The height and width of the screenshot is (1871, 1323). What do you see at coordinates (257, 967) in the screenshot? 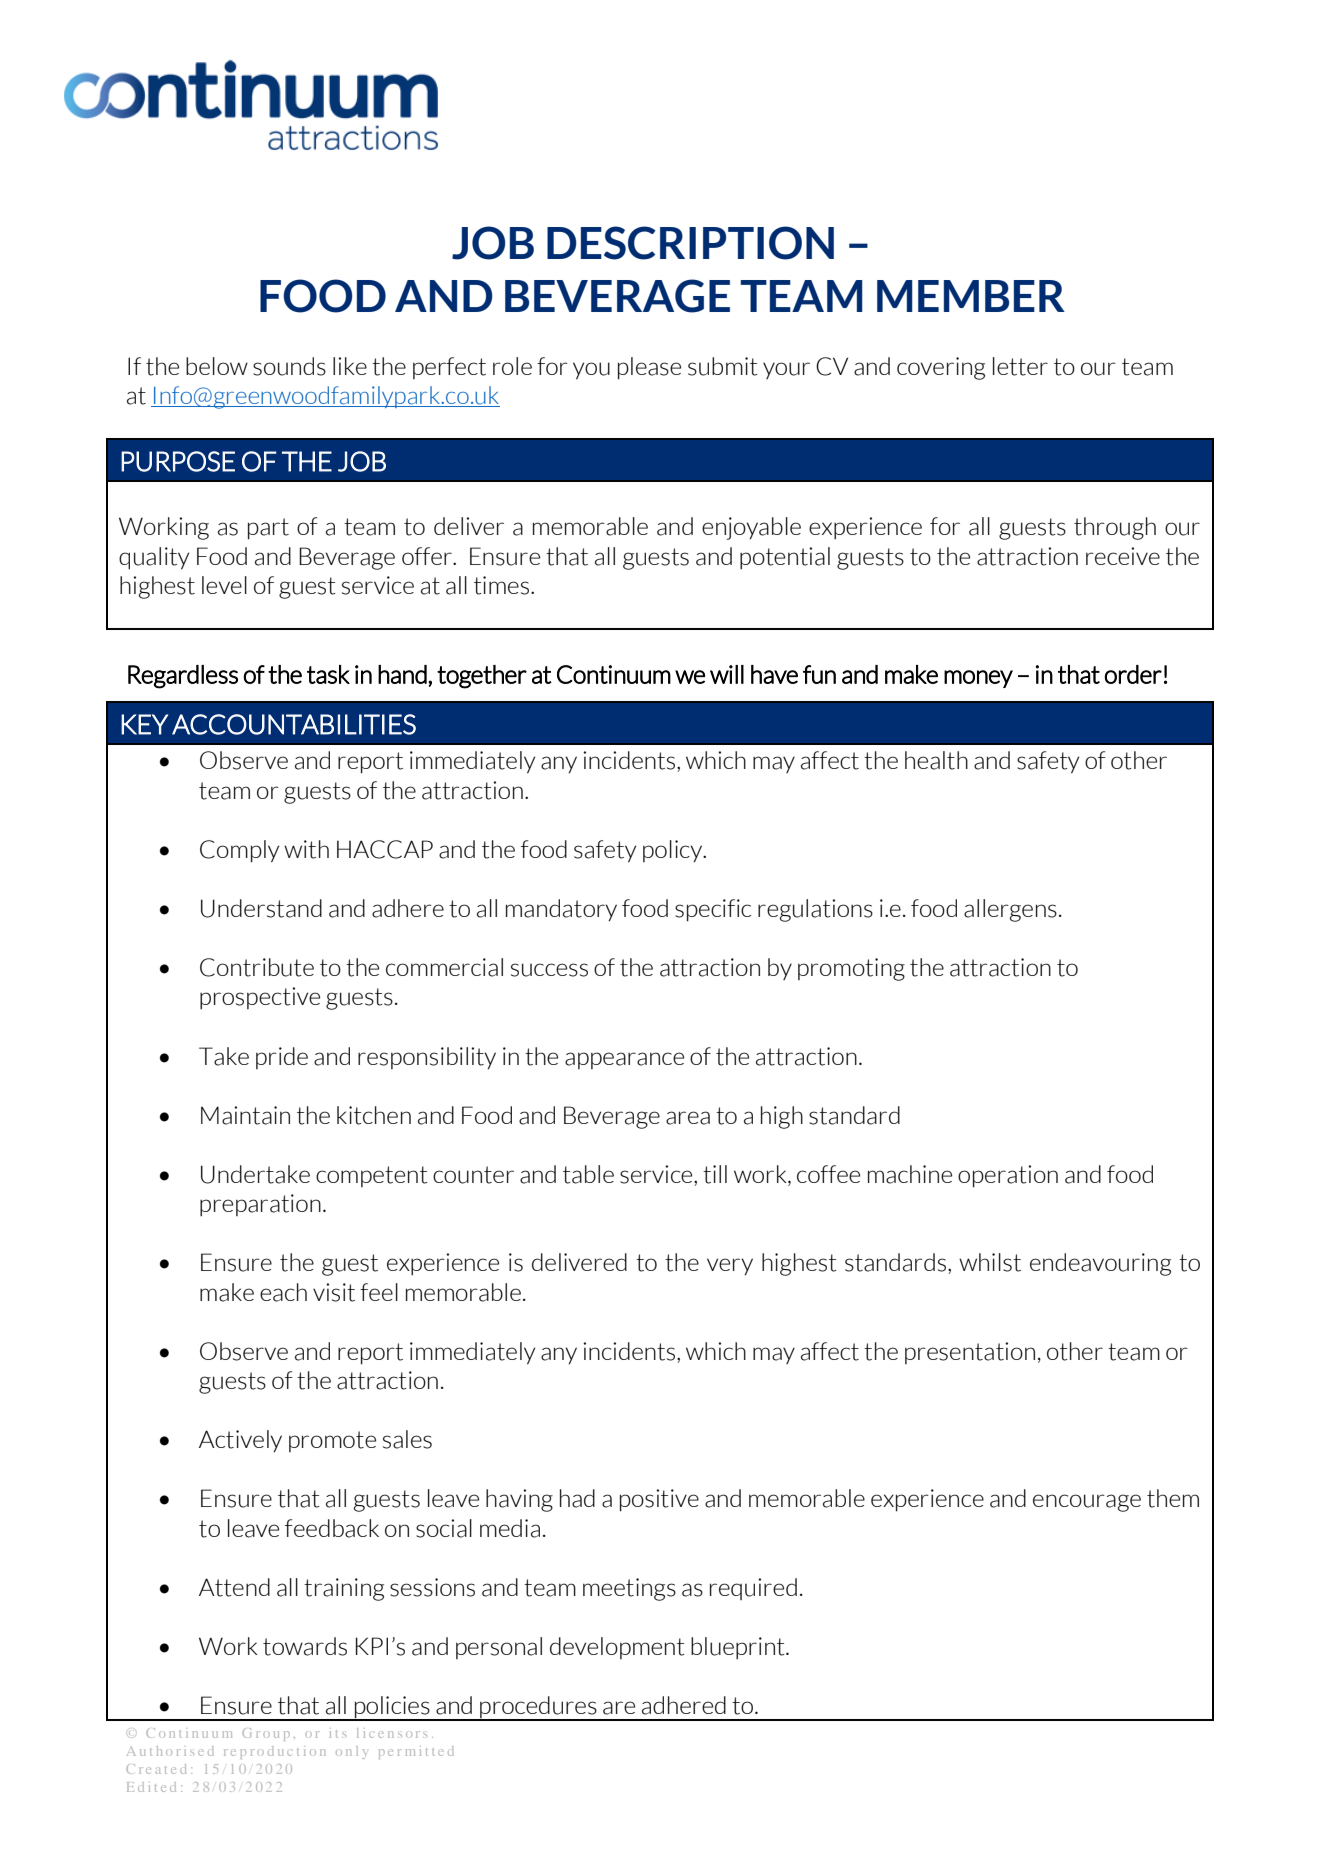
I see `Contribute` at bounding box center [257, 967].
